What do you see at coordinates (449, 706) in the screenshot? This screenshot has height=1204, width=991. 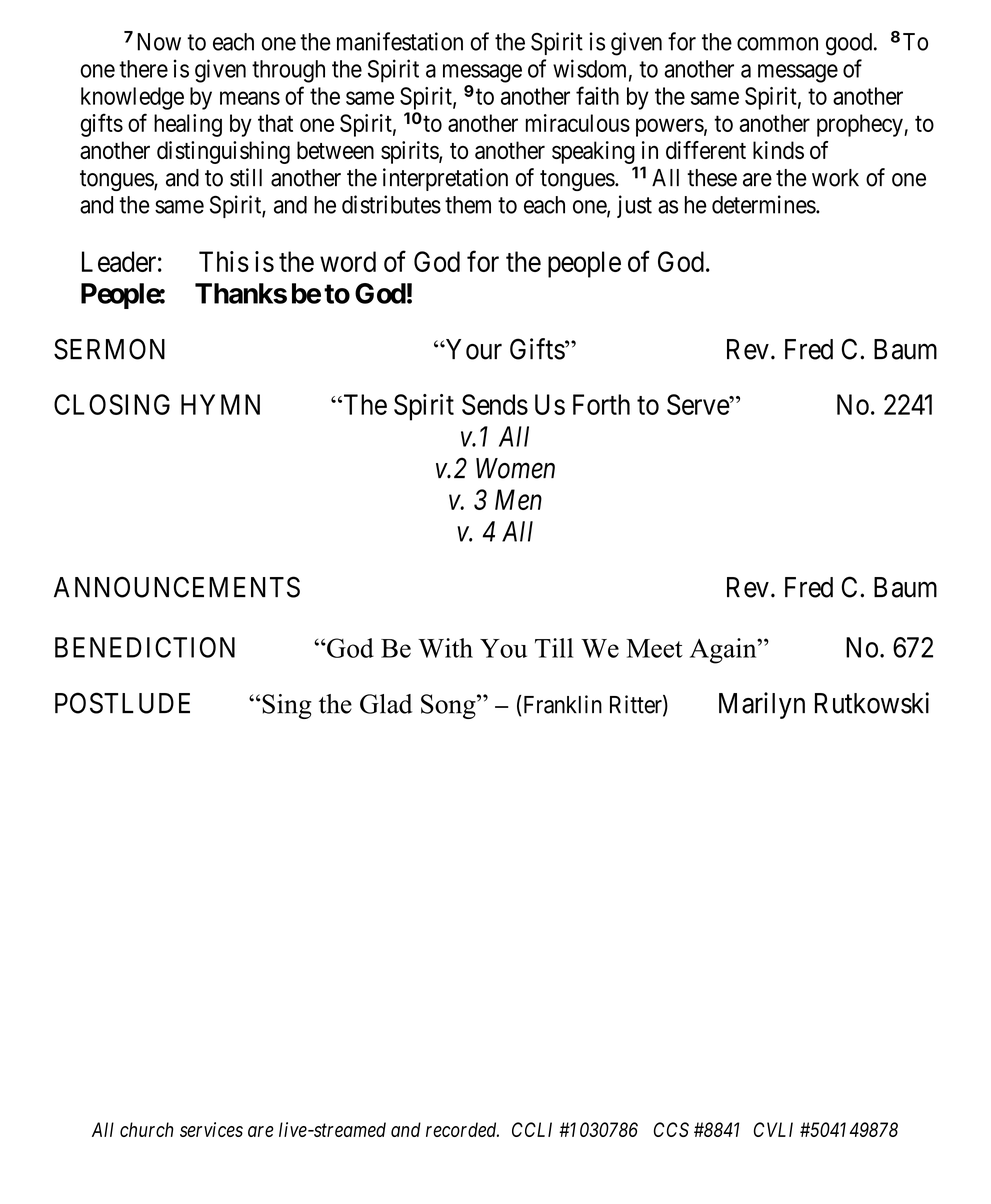 I see `Song` at bounding box center [449, 706].
